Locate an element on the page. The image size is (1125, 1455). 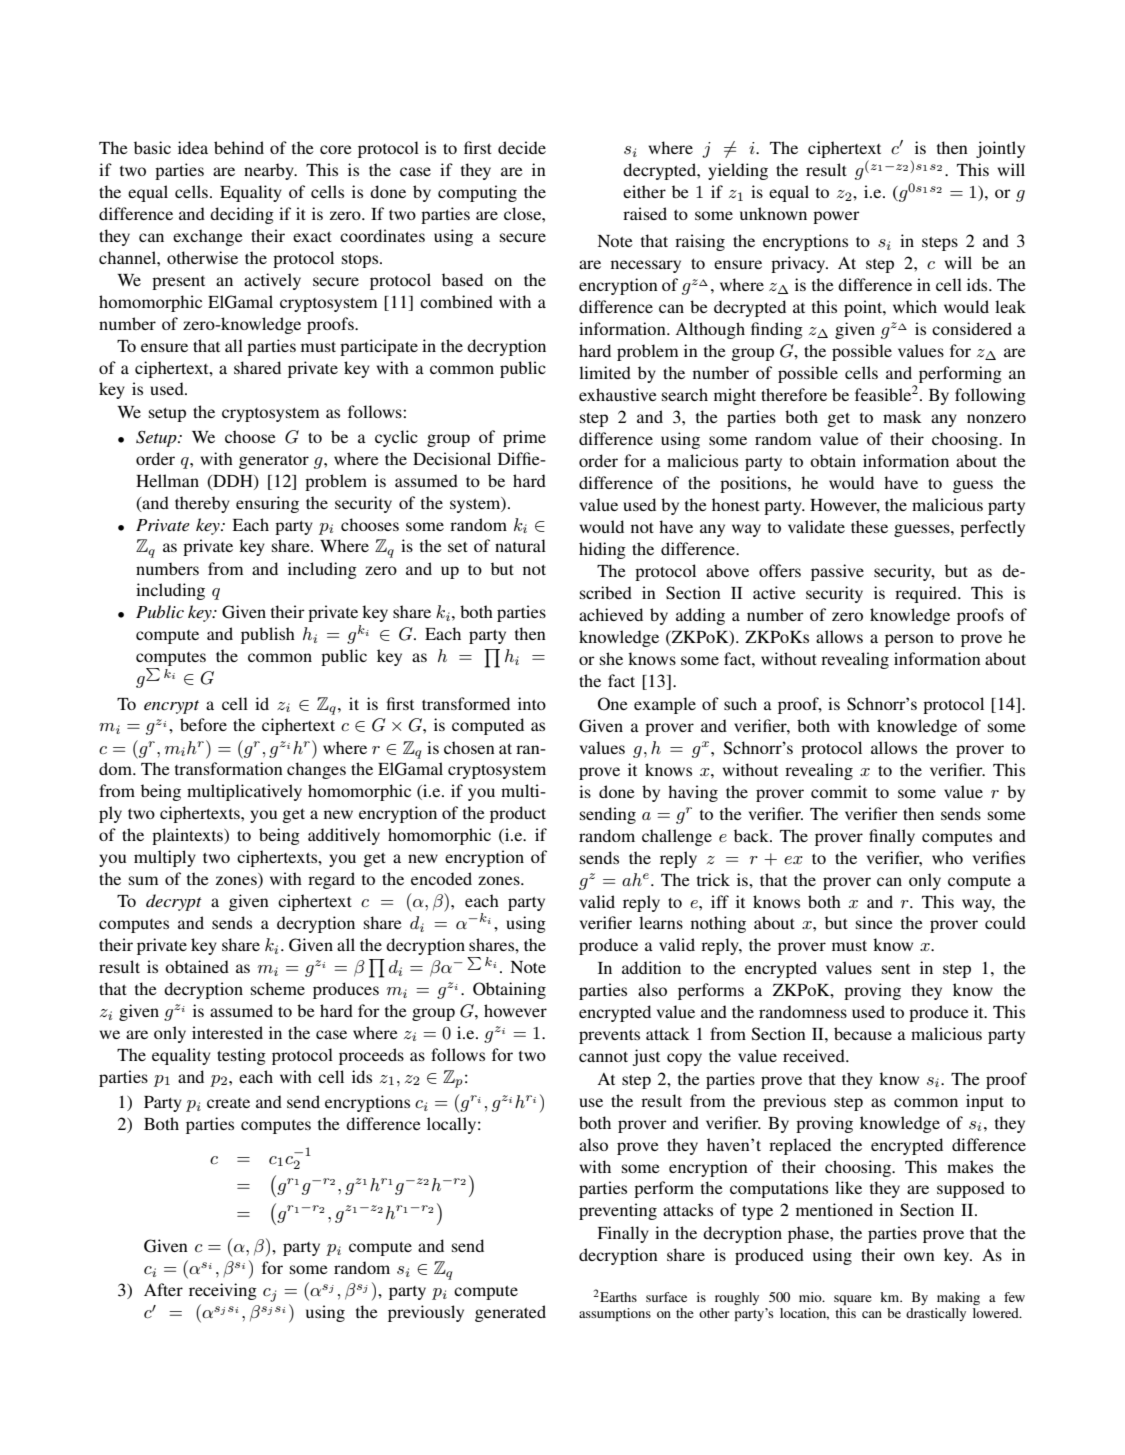
making is located at coordinates (958, 1298).
